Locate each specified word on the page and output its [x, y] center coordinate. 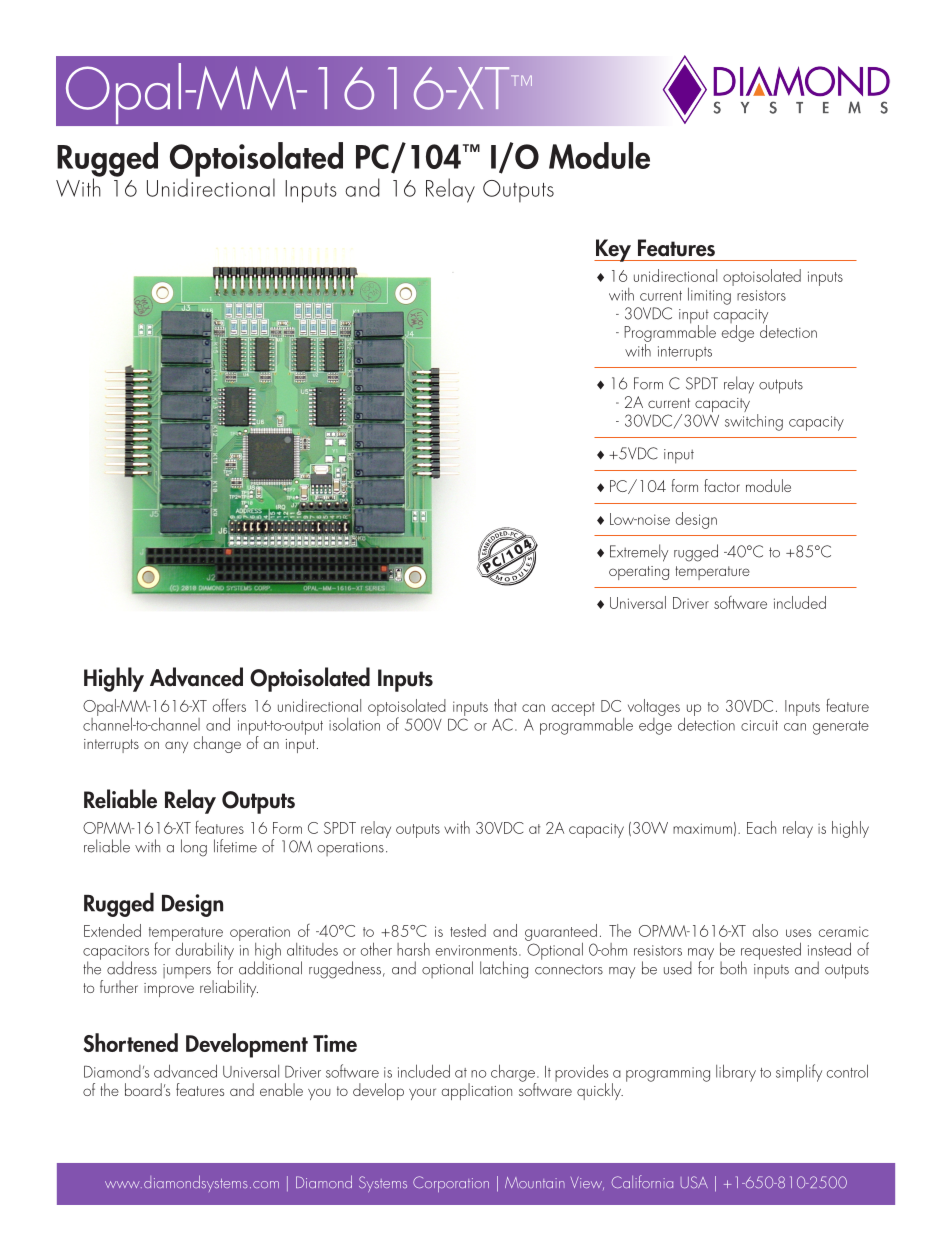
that [505, 705]
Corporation [451, 1184]
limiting [710, 295]
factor [722, 485]
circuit [759, 725]
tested [468, 930]
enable [281, 1089]
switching [754, 421]
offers [229, 705]
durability [205, 952]
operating [639, 573]
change [217, 744]
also [765, 930]
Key [613, 250]
